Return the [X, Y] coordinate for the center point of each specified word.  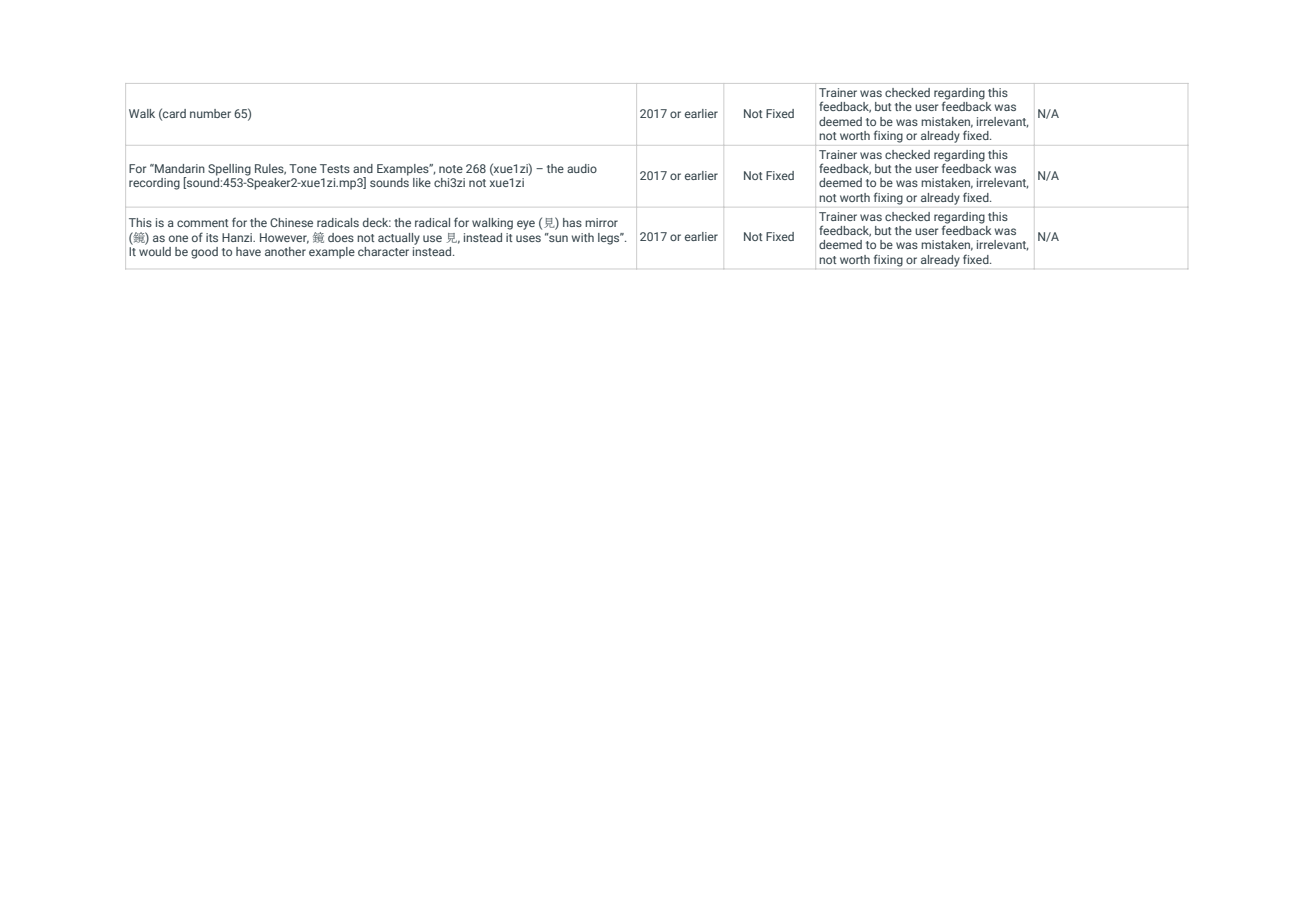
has [572, 222]
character [383, 251]
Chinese [291, 222]
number [210, 113]
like [422, 182]
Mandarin [179, 168]
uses [528, 238]
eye [526, 225]
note [451, 169]
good [204, 253]
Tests [335, 168]
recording [154, 184]
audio [582, 168]
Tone [303, 168]
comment [202, 223]
